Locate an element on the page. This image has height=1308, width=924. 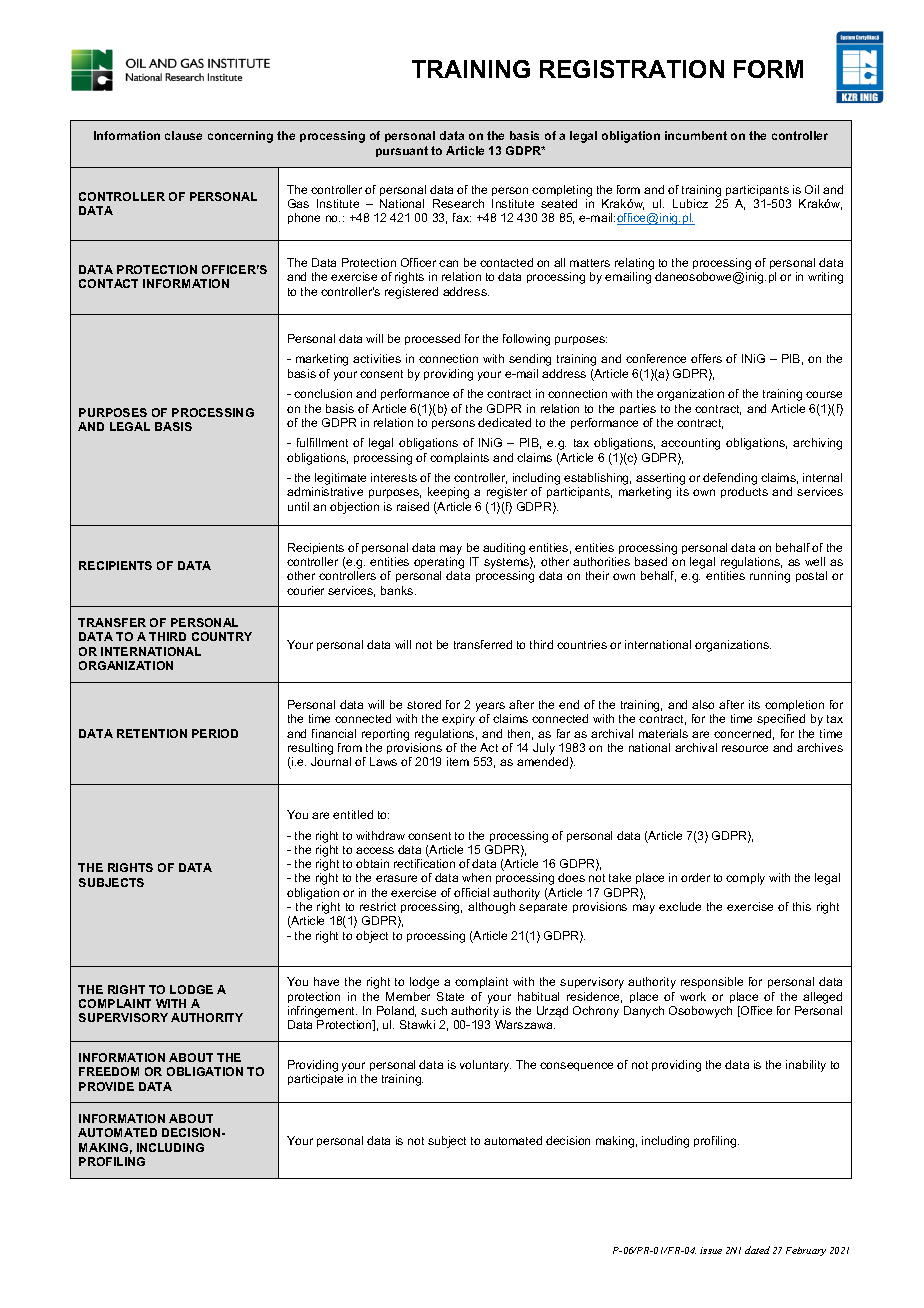
offers is located at coordinates (706, 358).
